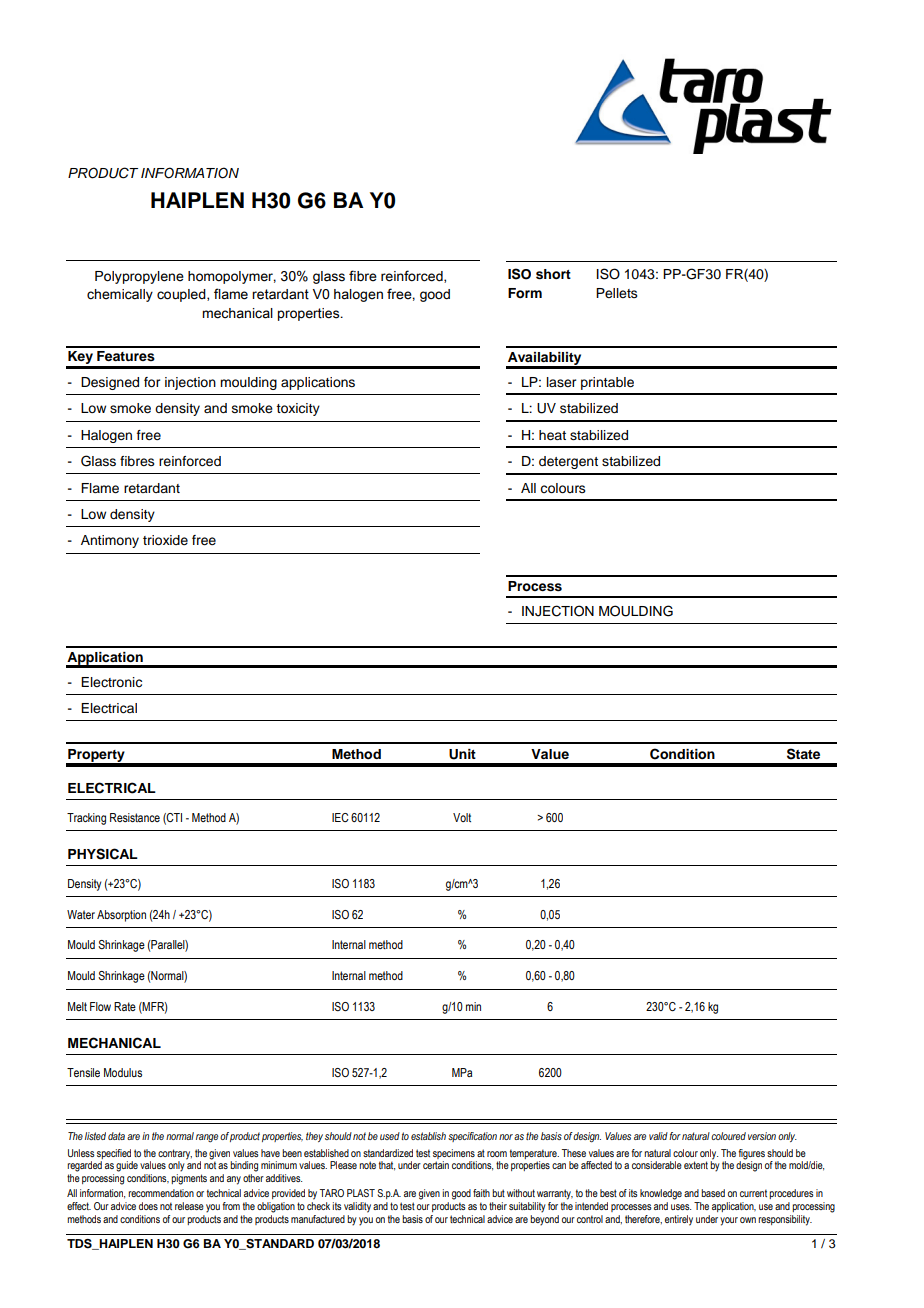 Image resolution: width=924 pixels, height=1308 pixels. I want to click on Resistance, so click(135, 817).
